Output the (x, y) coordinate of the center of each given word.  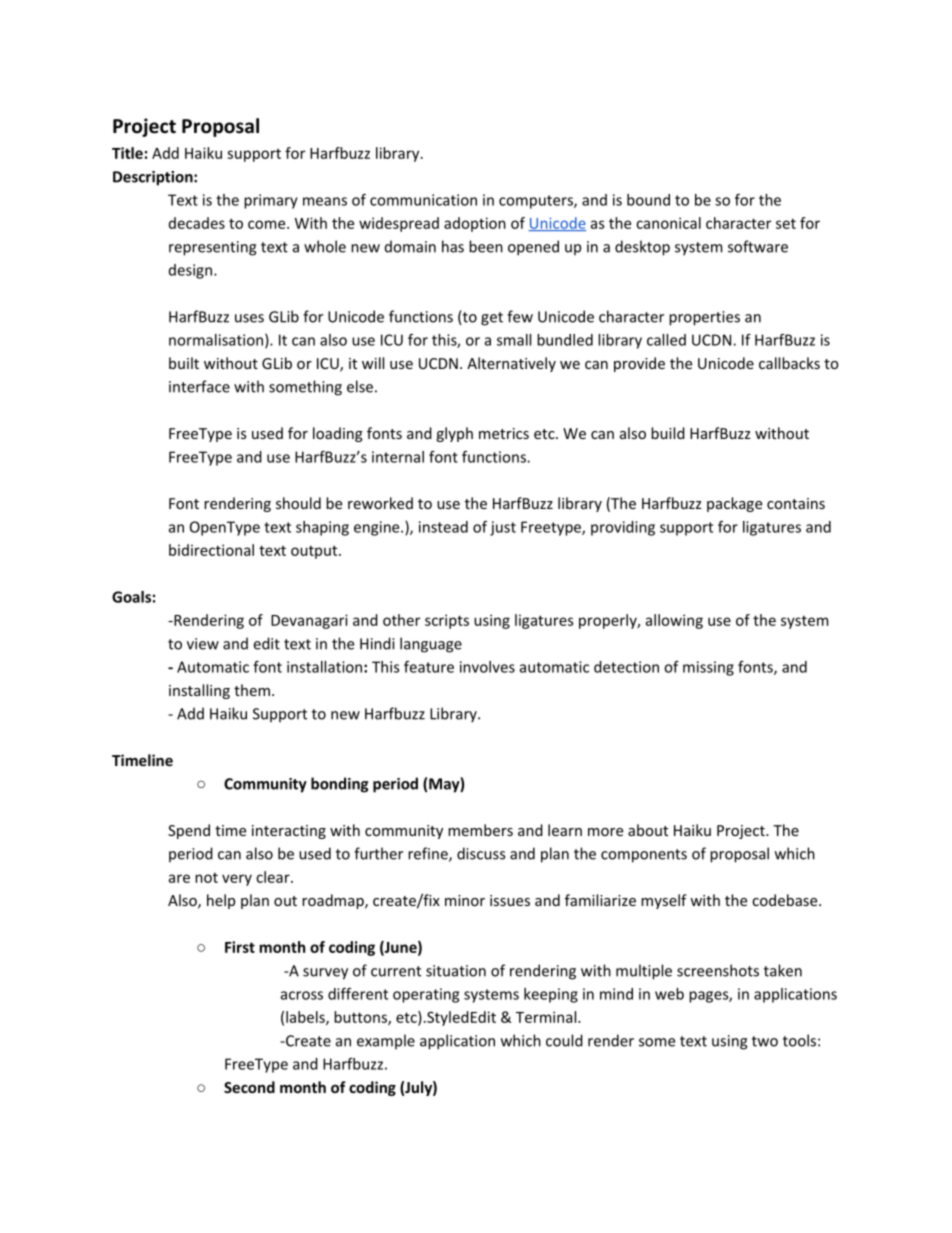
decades (197, 223)
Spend (189, 831)
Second (249, 1087)
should (298, 503)
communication (423, 200)
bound (648, 200)
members (480, 830)
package (734, 504)
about (648, 830)
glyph (454, 434)
